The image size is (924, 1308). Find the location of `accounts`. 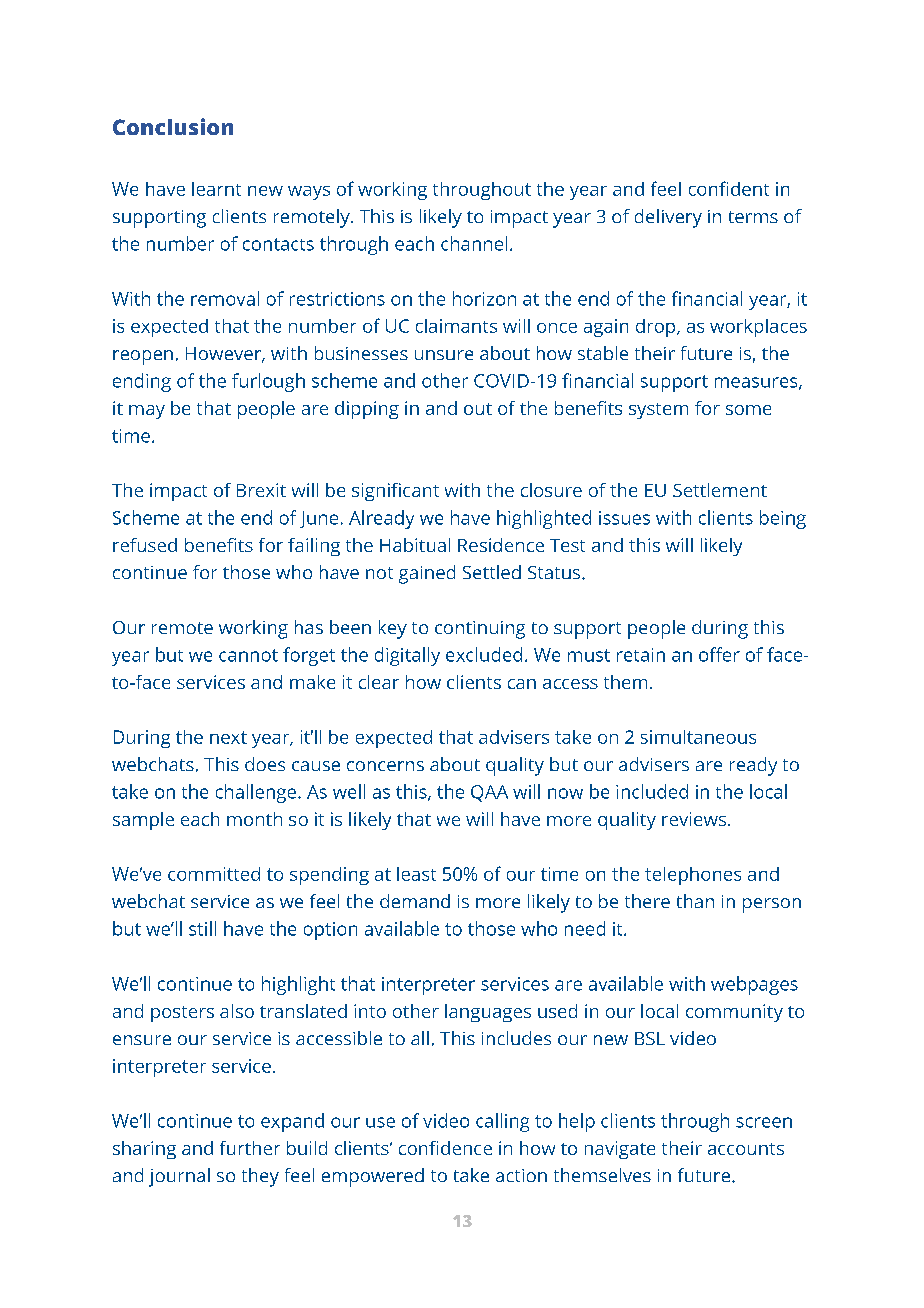

accounts is located at coordinates (746, 1149).
